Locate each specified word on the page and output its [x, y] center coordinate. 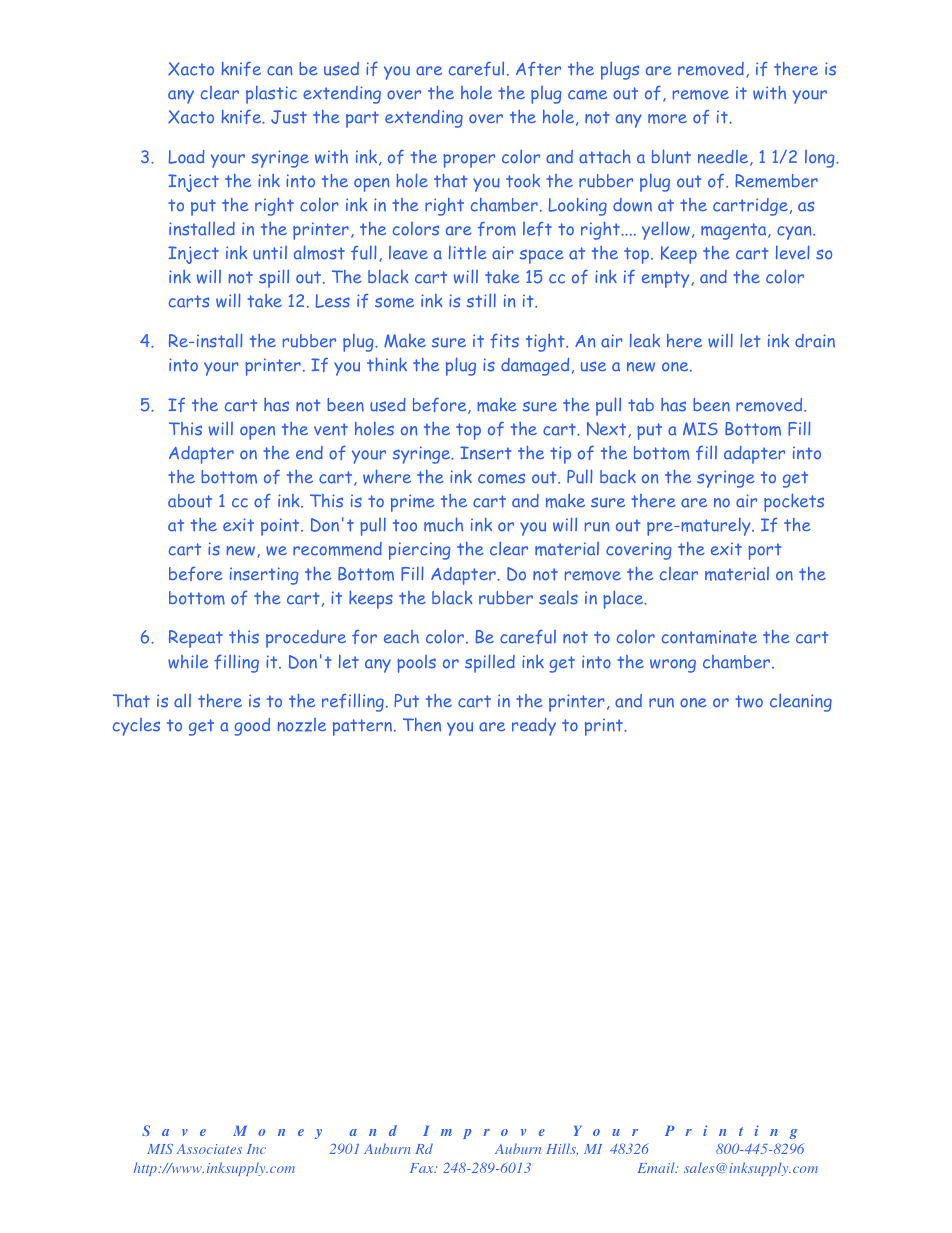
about [190, 501]
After [538, 69]
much [443, 525]
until [270, 253]
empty [665, 279]
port [764, 551]
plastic [271, 95]
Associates [209, 1149]
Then [422, 725]
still [481, 301]
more [667, 119]
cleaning [801, 703]
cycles [136, 727]
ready [534, 727]
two [749, 701]
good [252, 727]
